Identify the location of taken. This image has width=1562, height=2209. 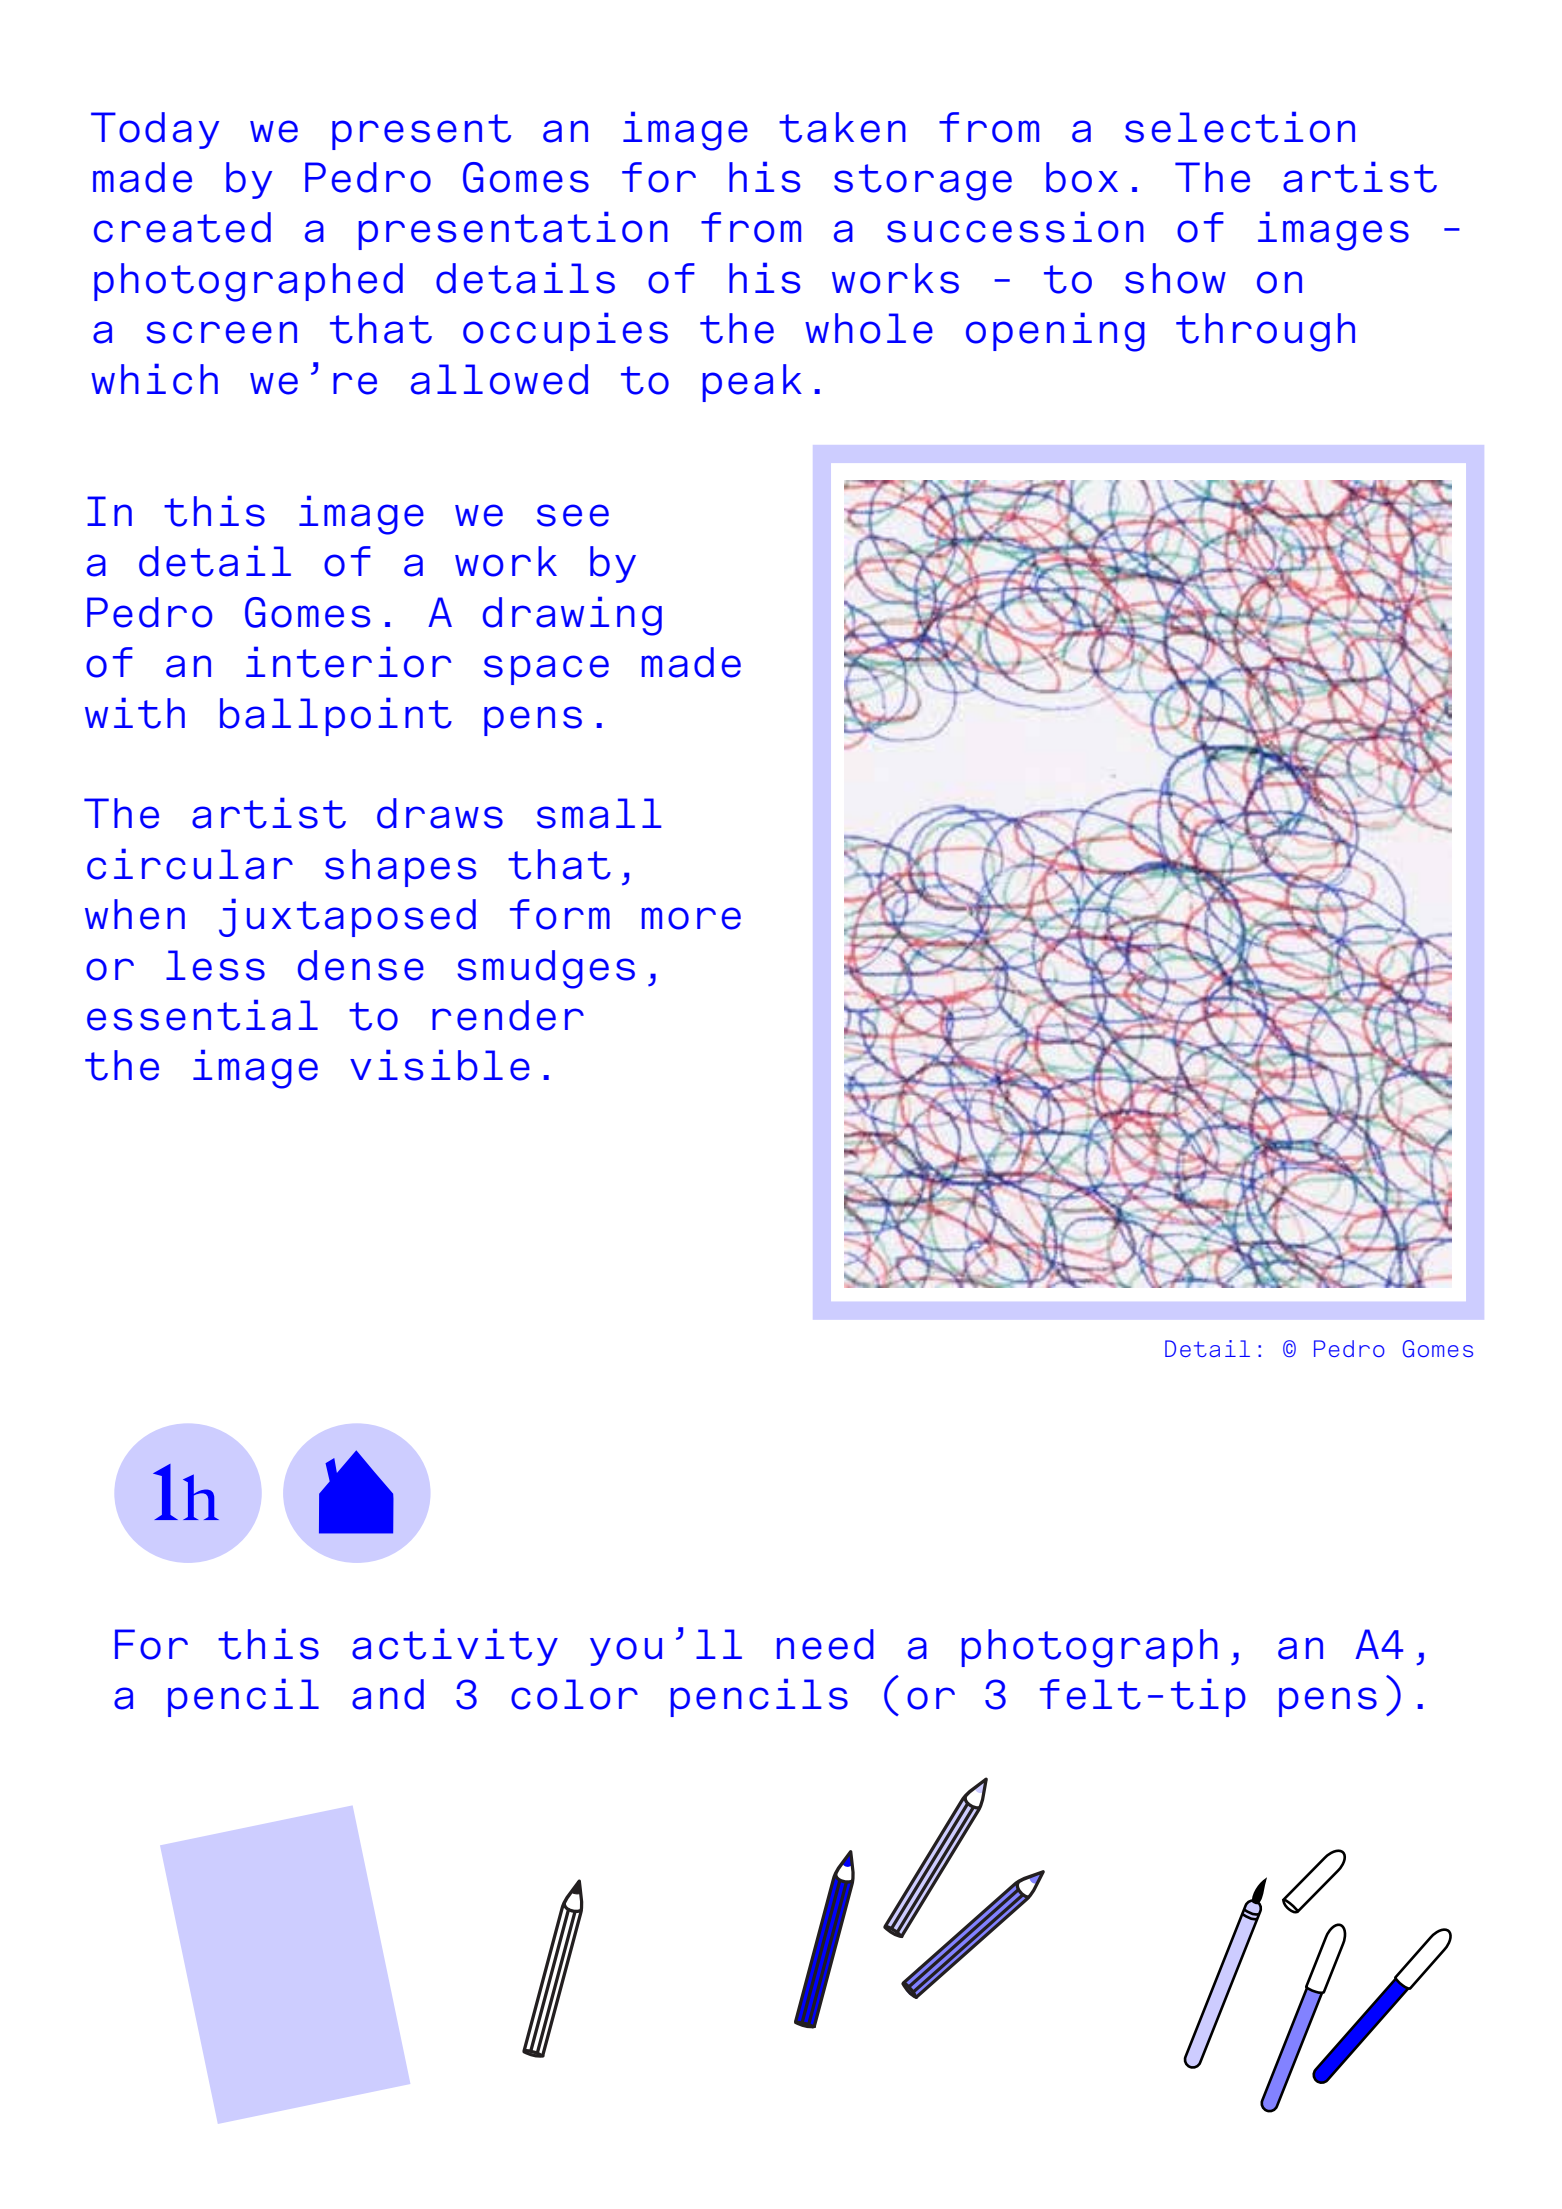
(842, 127).
